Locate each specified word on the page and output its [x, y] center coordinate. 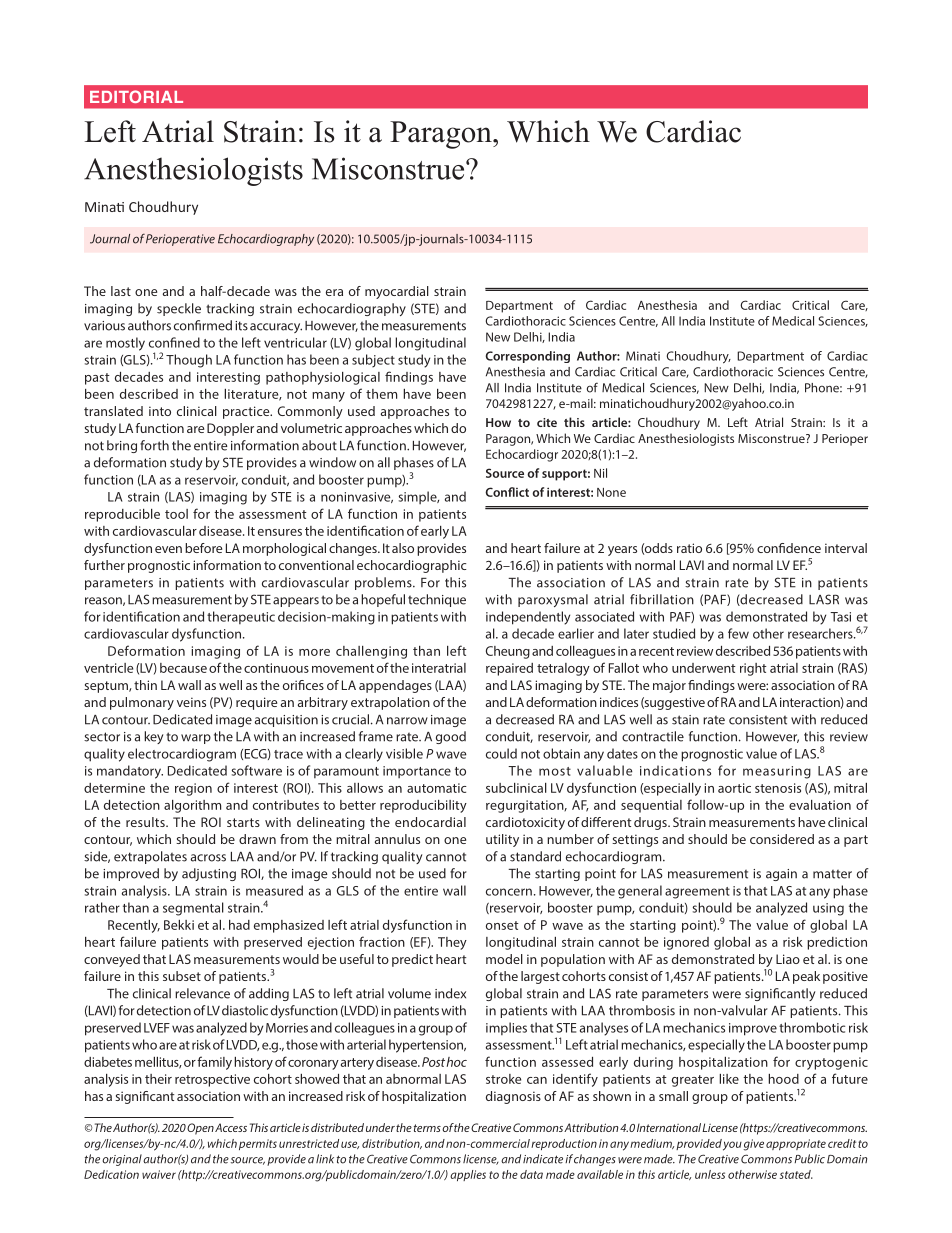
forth [154, 445]
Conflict [507, 492]
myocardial [397, 292]
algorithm [192, 806]
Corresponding [528, 357]
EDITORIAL [136, 96]
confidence [789, 548]
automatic [437, 788]
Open [200, 1129]
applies [468, 1175]
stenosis [778, 788]
